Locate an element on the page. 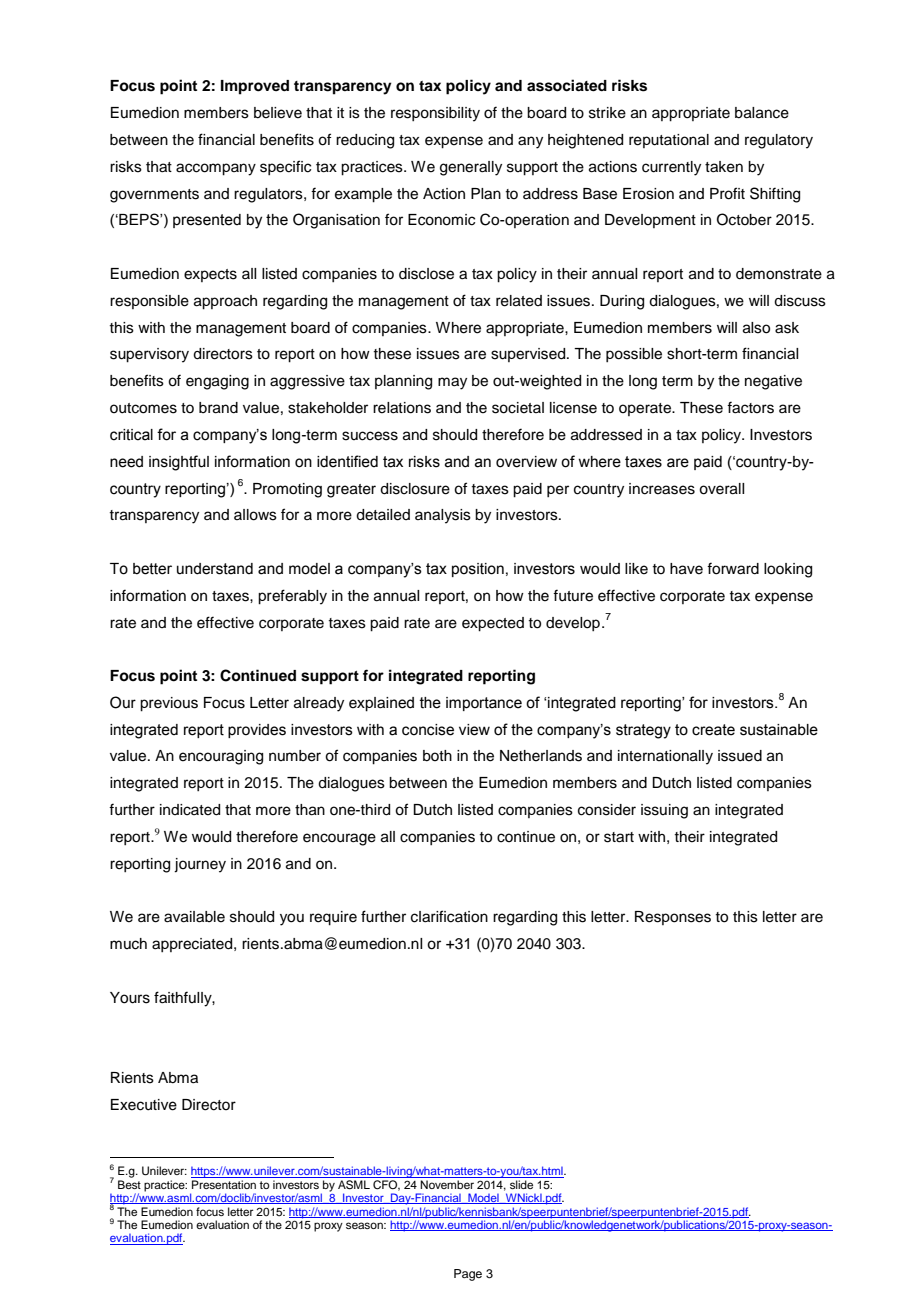 The height and width of the image is (1308, 924). Improved is located at coordinates (255, 87).
